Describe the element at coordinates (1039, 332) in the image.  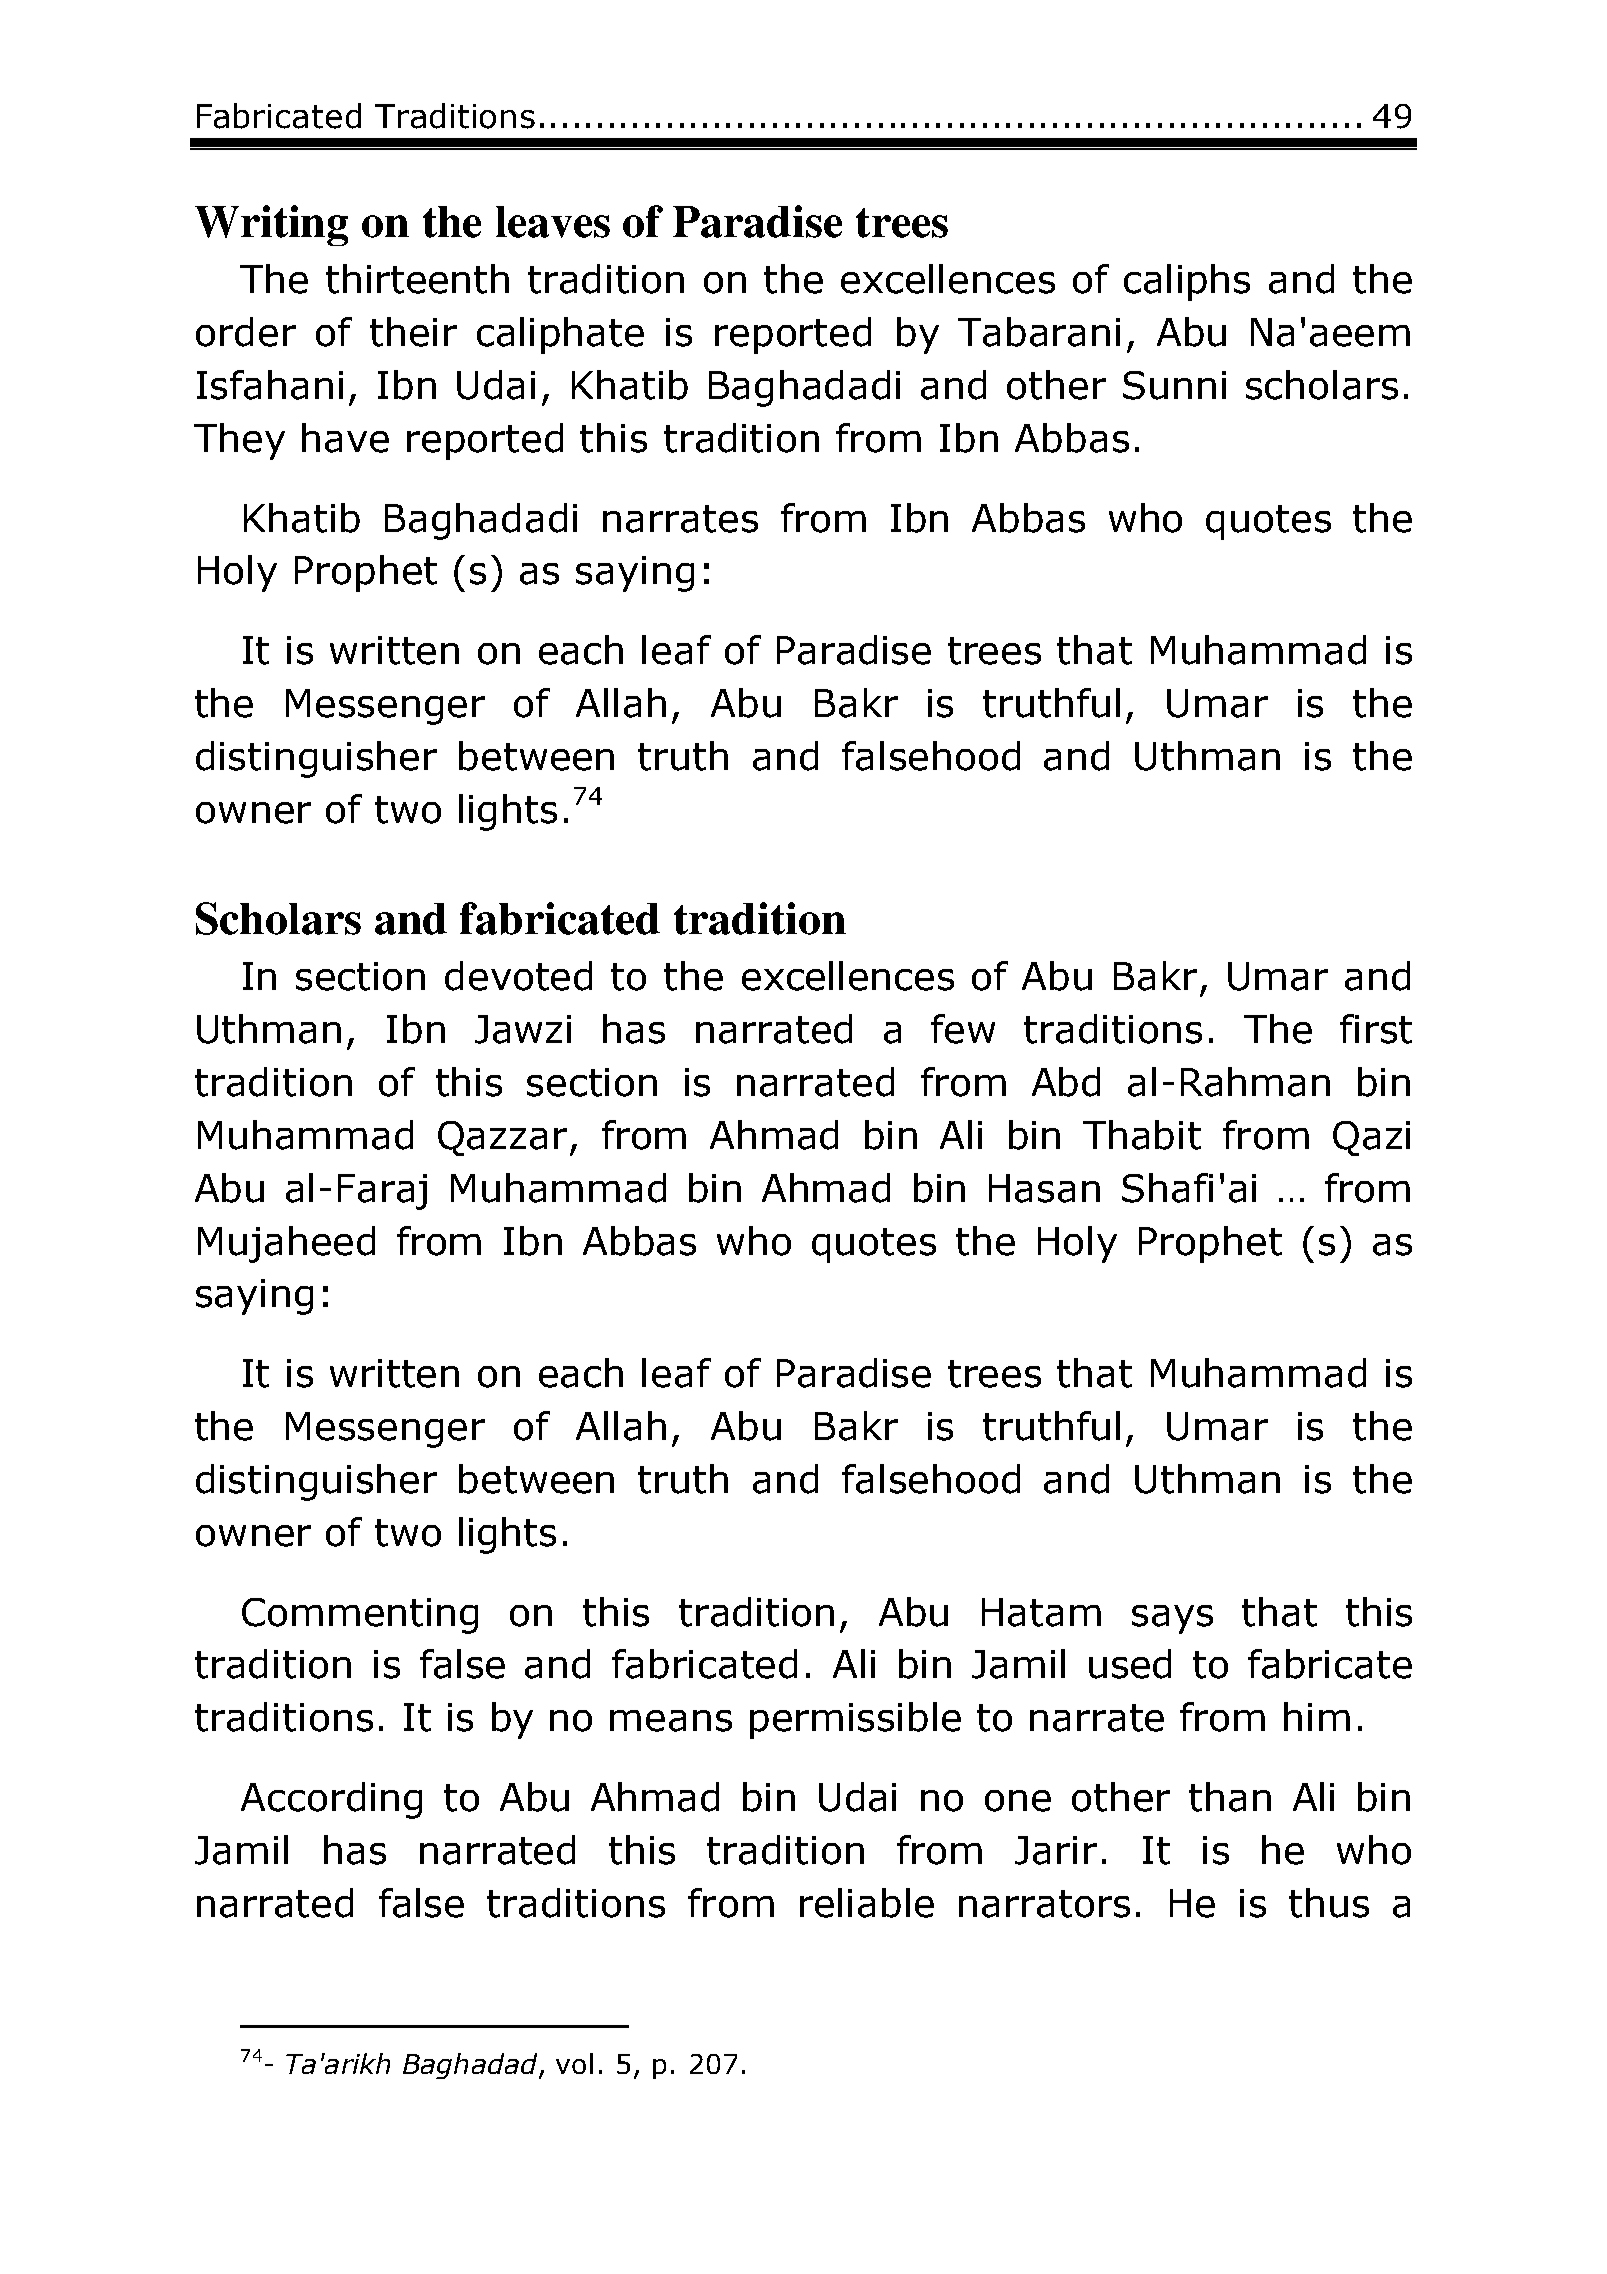
I see `Tabarani` at that location.
